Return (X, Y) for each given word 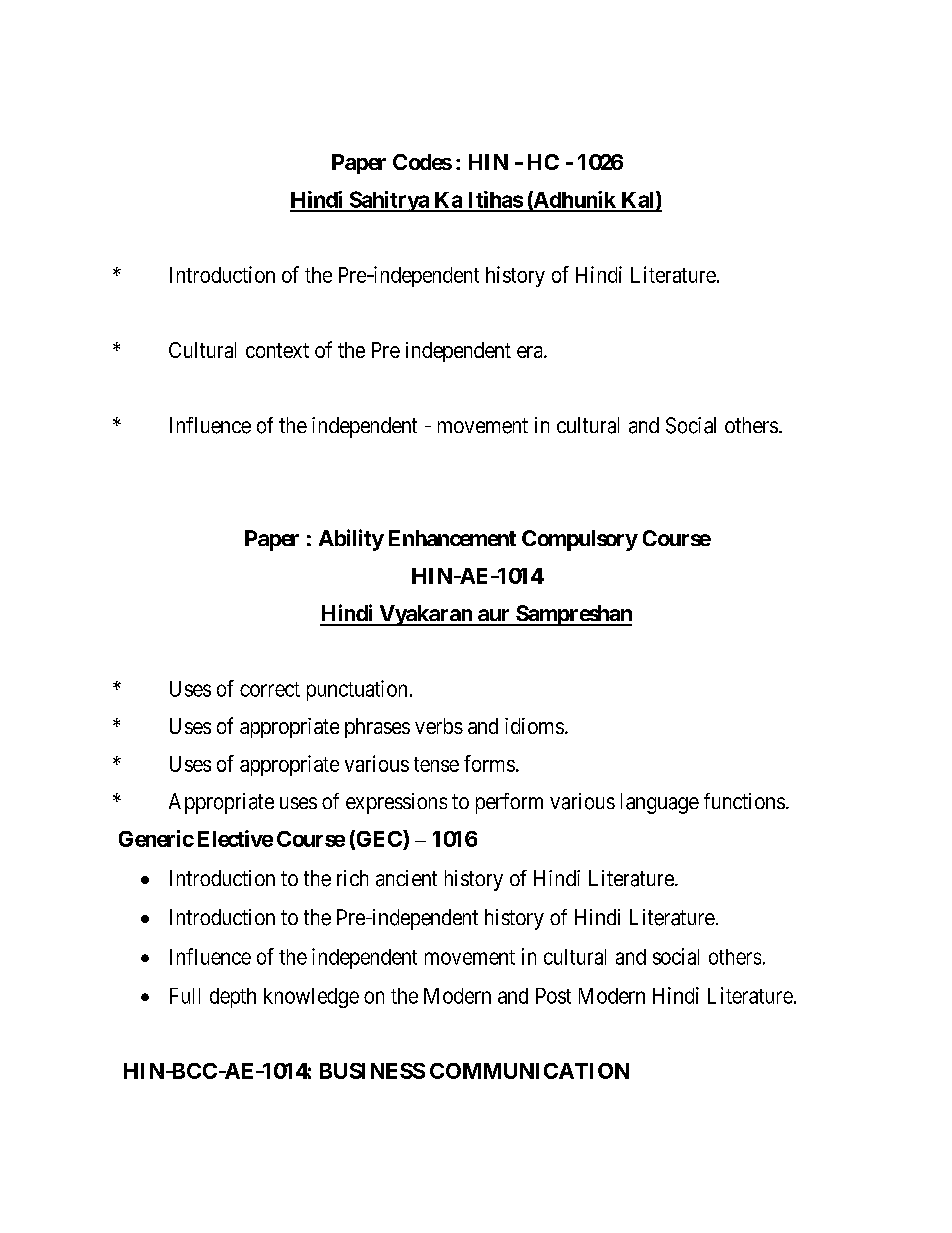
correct (270, 689)
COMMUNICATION (529, 1071)
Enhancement (452, 538)
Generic (156, 838)
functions (744, 801)
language (660, 803)
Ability (351, 540)
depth (233, 998)
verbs (439, 726)
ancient (406, 878)
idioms (534, 726)
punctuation (357, 690)
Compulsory (580, 540)
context (277, 350)
